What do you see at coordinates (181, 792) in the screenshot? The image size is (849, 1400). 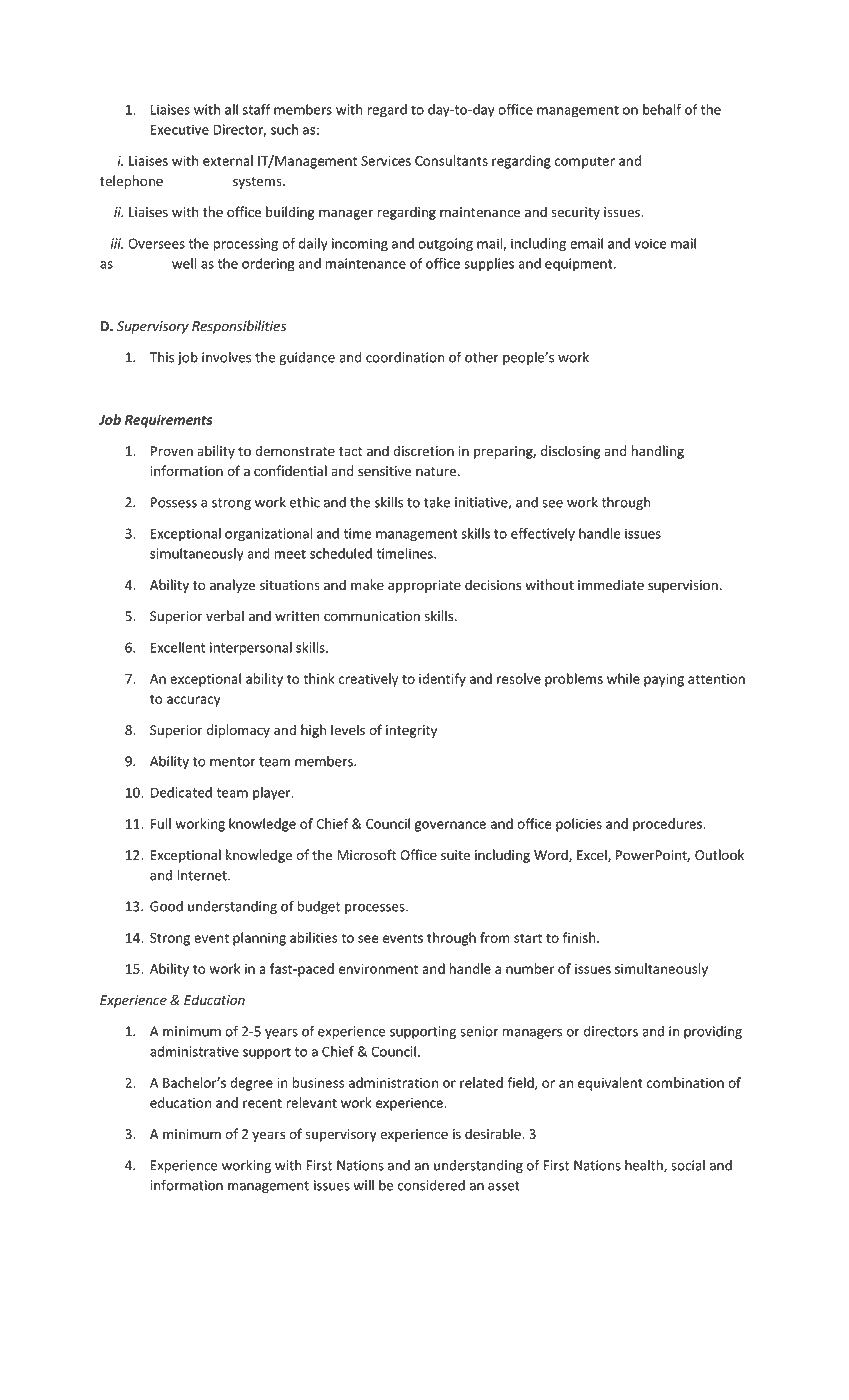 I see `Dedicated` at bounding box center [181, 792].
